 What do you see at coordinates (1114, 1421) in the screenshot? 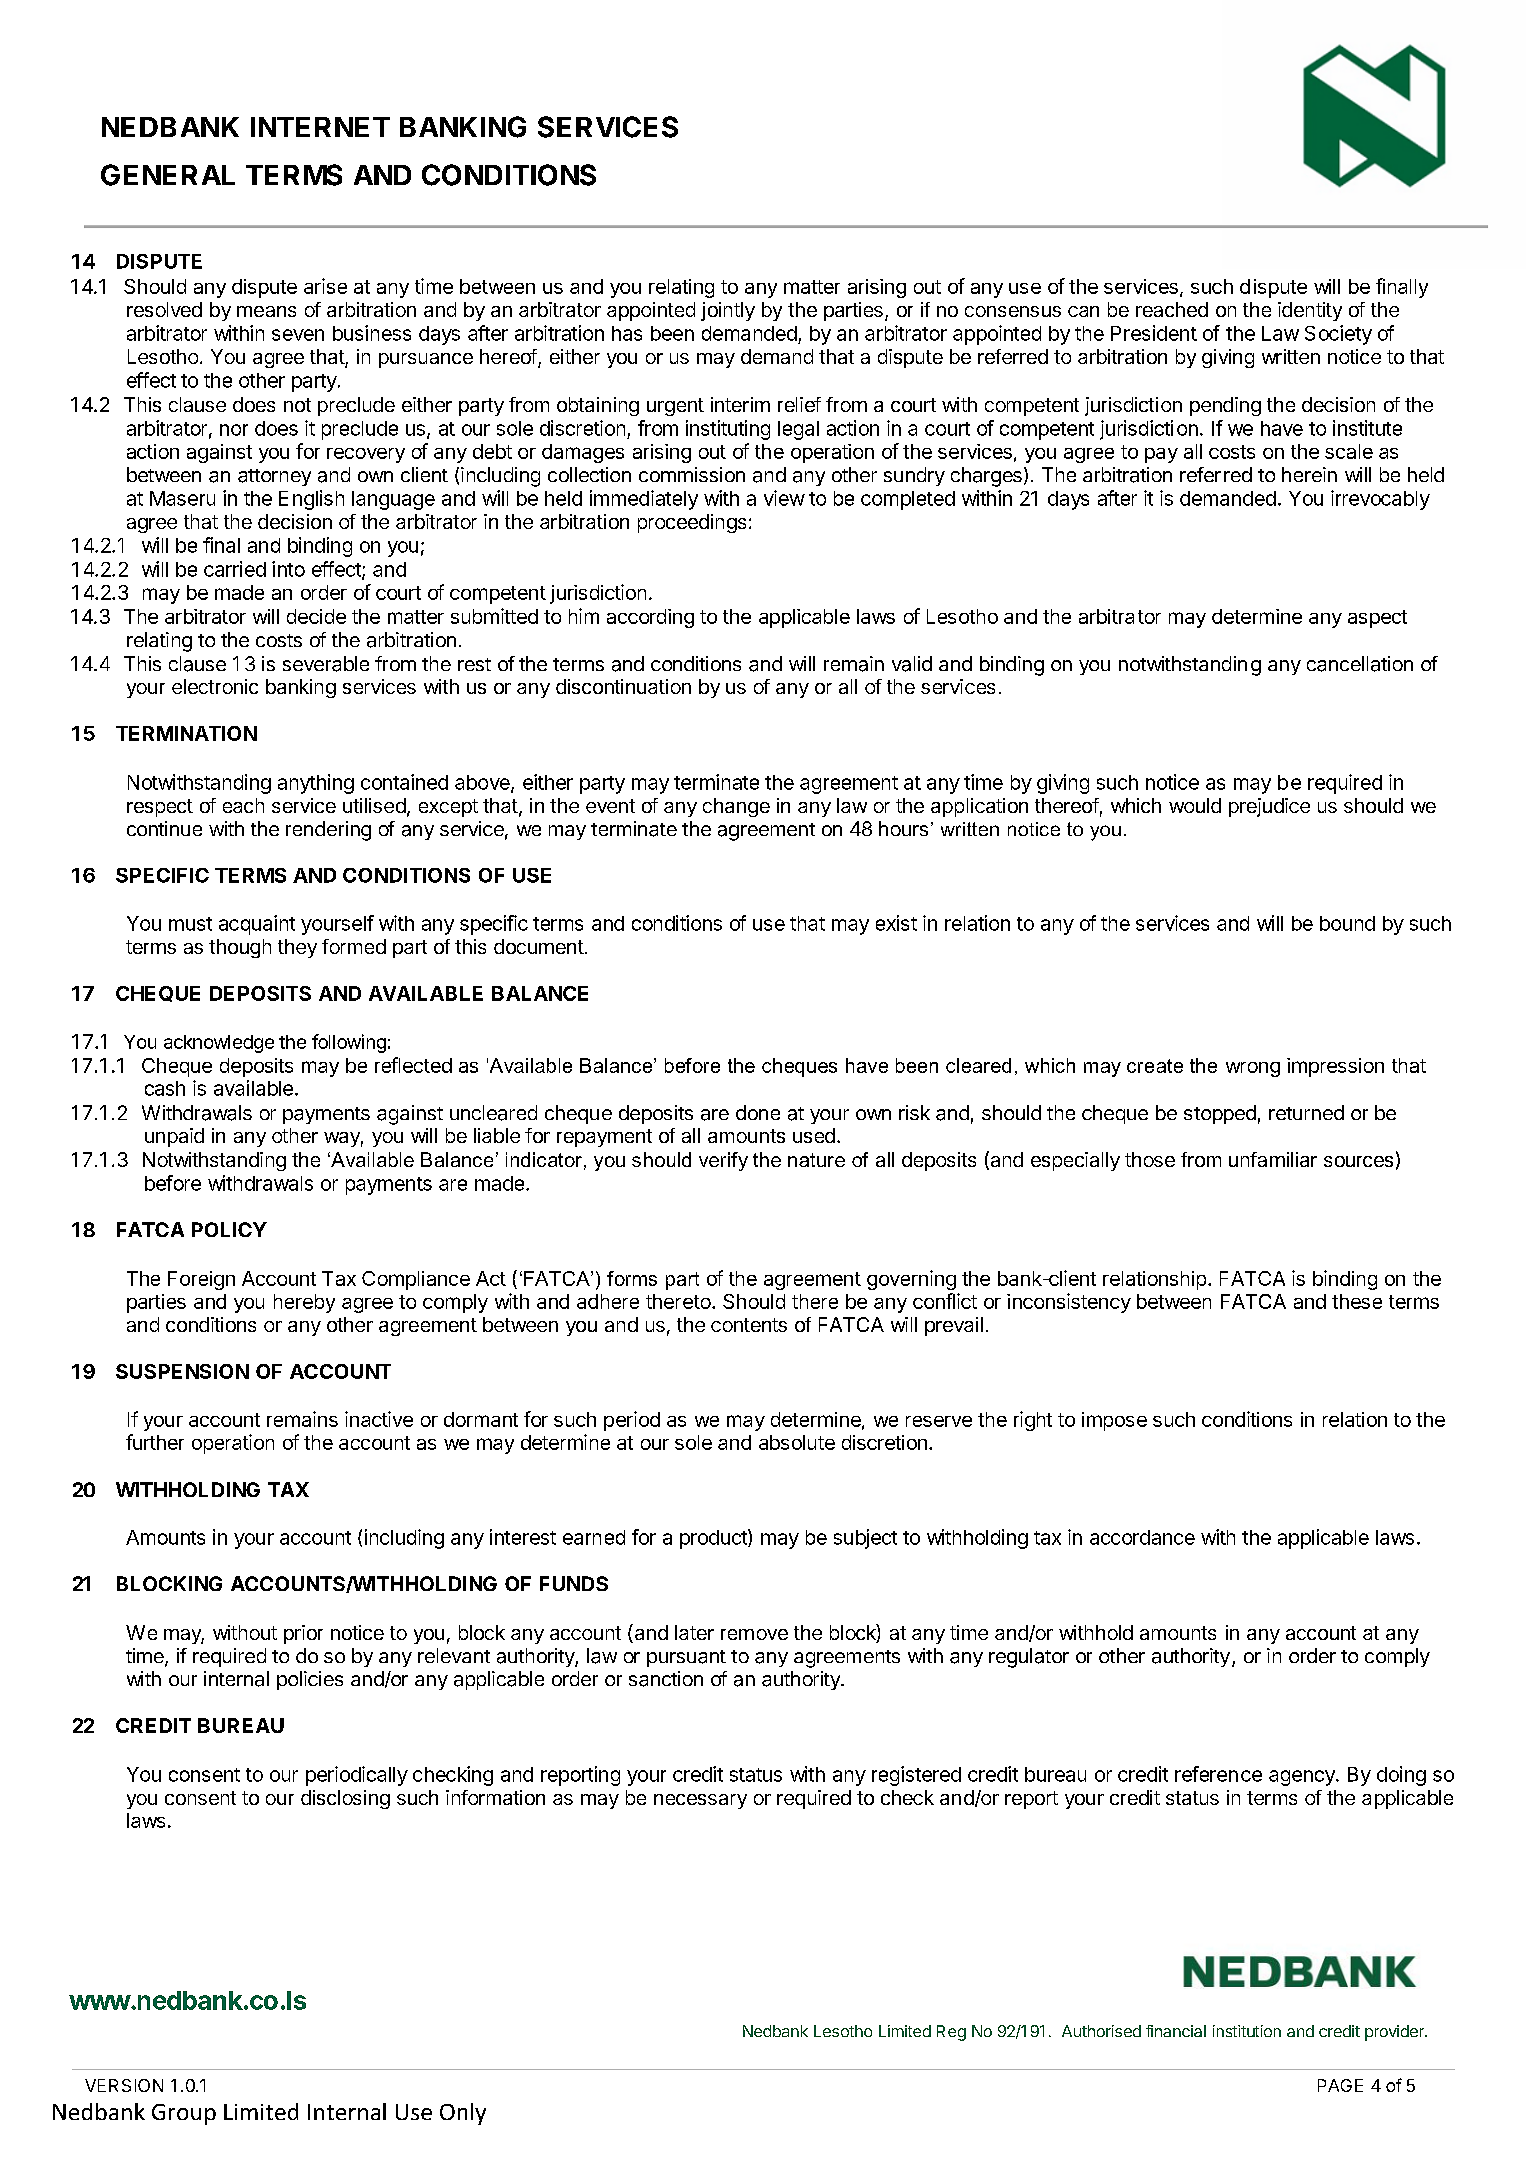
I see `impose` at bounding box center [1114, 1421].
